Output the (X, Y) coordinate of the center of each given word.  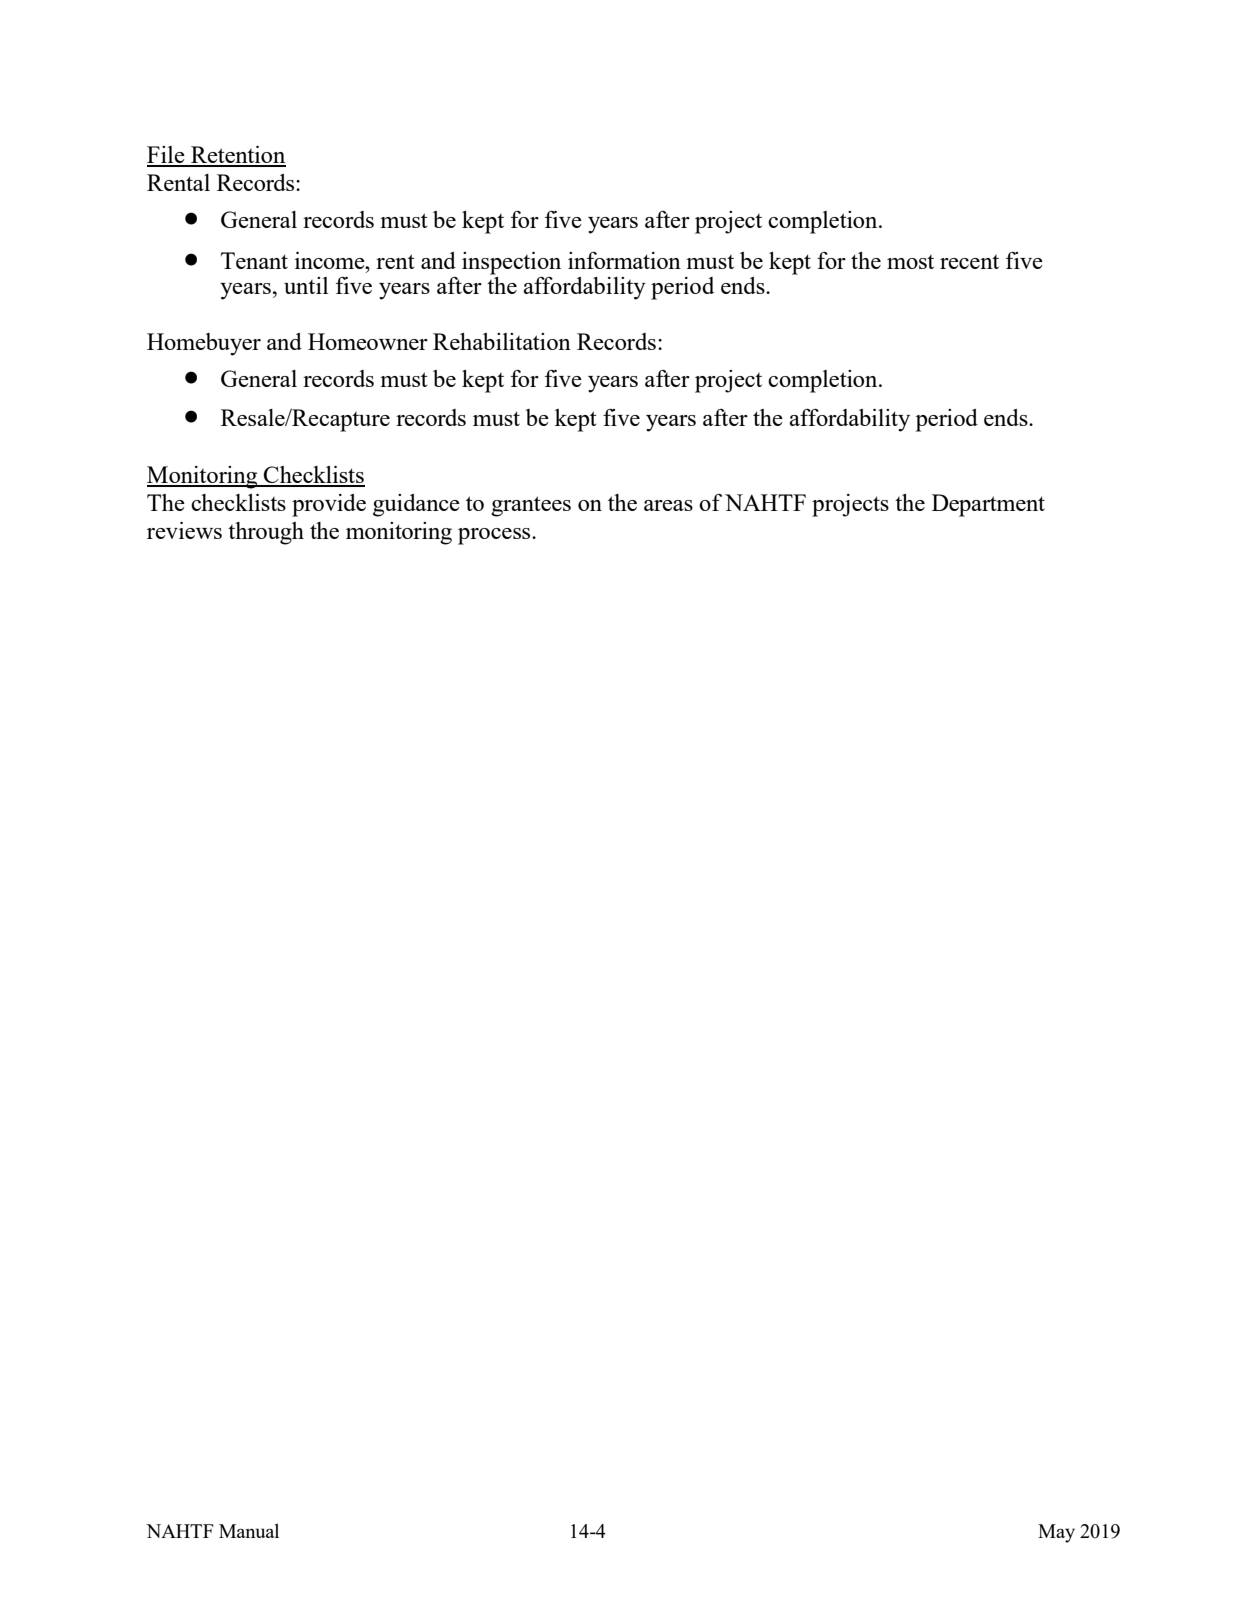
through (266, 533)
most (910, 262)
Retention (237, 156)
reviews (184, 530)
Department (988, 505)
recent (969, 262)
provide (329, 505)
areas (668, 505)
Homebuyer (204, 344)
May (1056, 1533)
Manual (249, 1530)
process (495, 536)
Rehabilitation (502, 341)
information (624, 260)
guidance (416, 505)
